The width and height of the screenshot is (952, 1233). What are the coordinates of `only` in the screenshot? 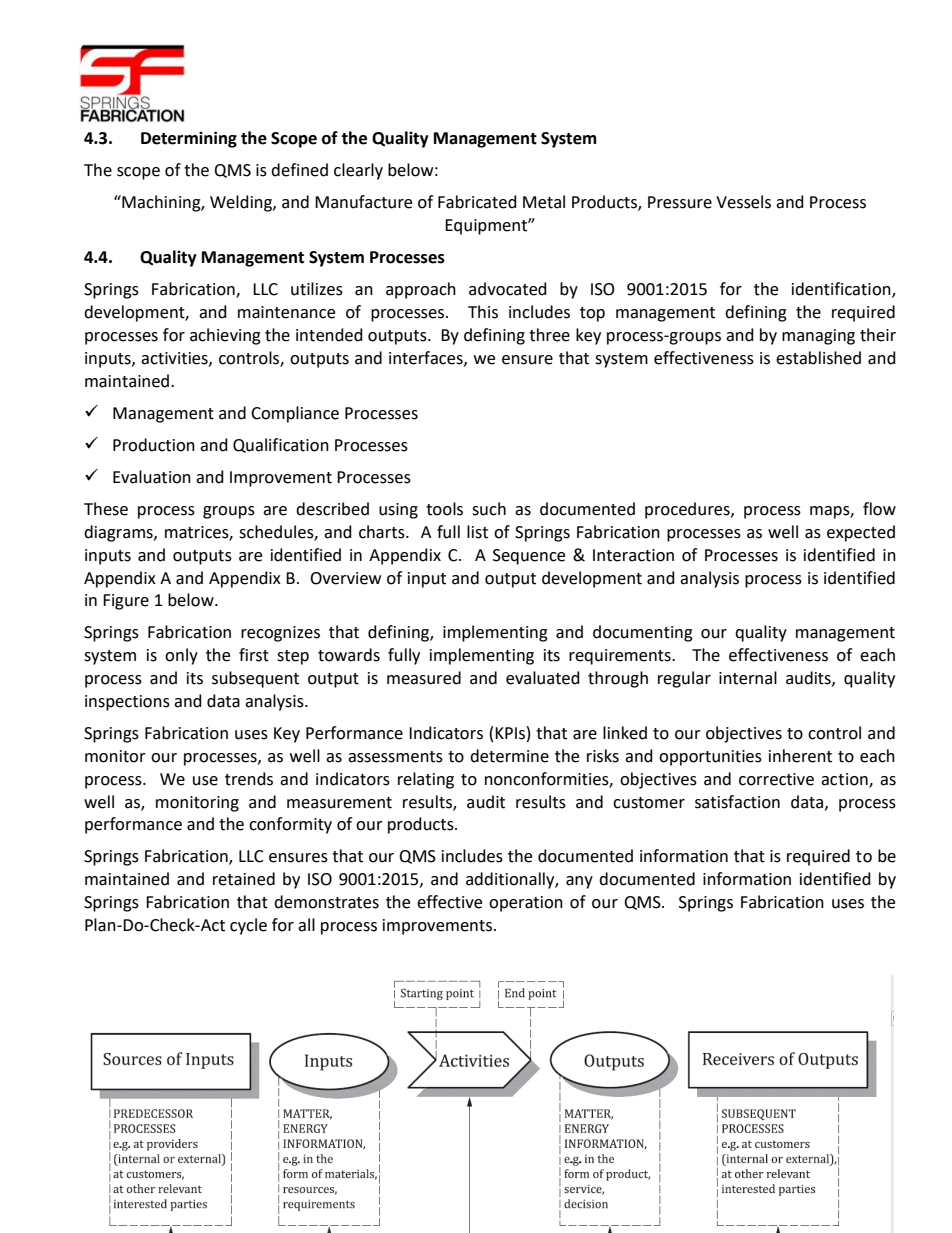 It's located at (181, 656).
